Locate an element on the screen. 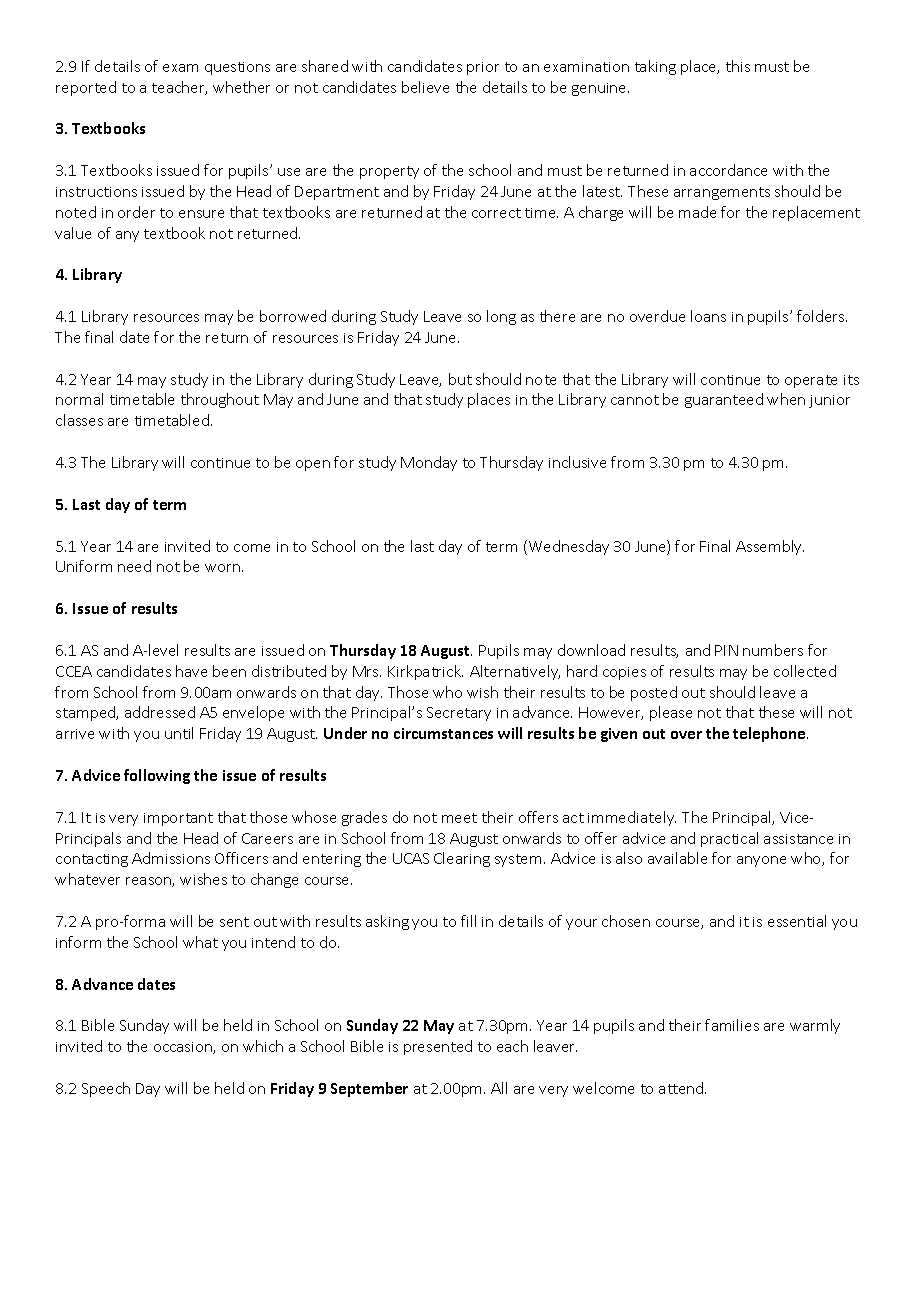  Speech is located at coordinates (106, 1089).
